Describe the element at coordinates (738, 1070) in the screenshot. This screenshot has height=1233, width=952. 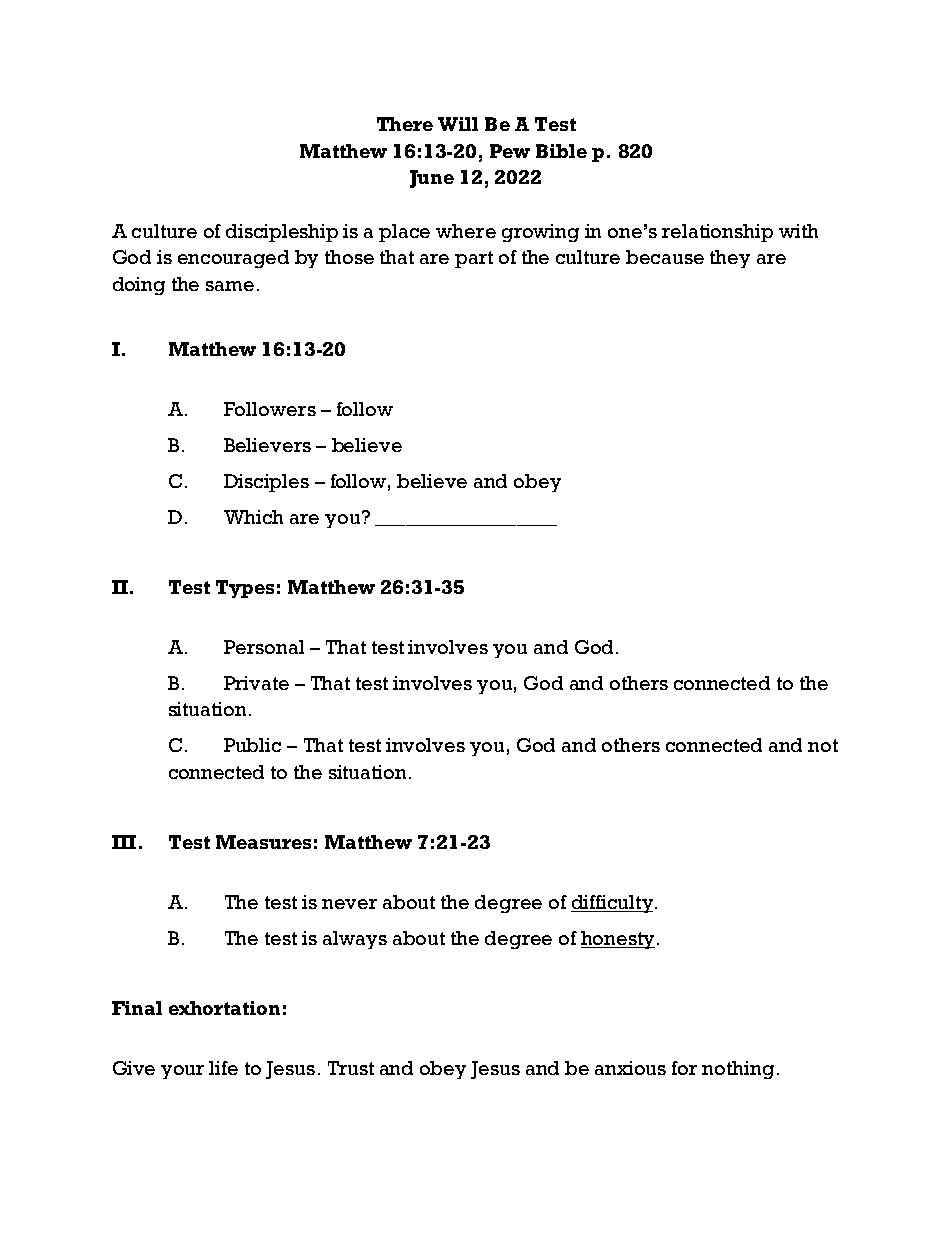
I see `nothing` at that location.
